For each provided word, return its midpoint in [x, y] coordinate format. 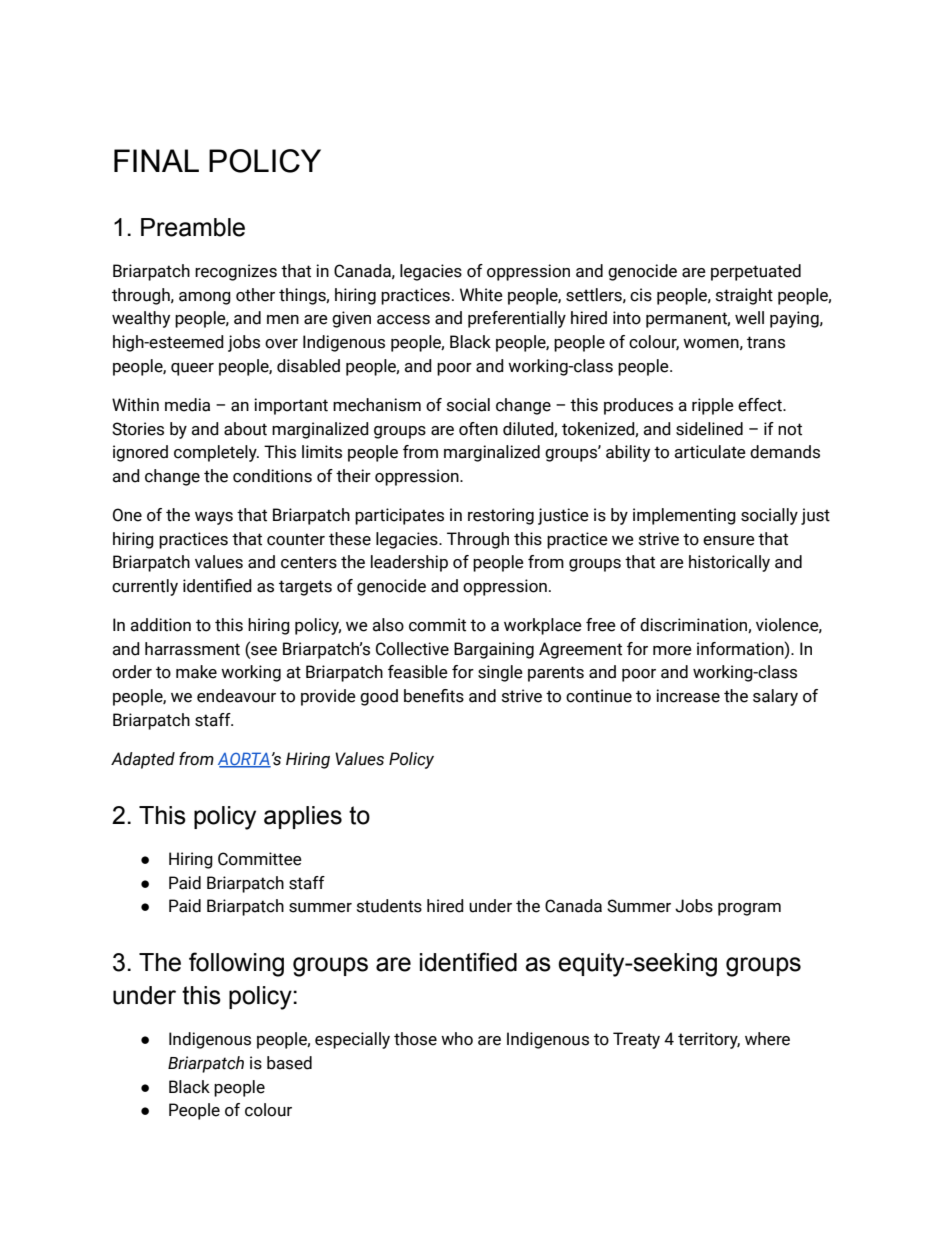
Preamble [193, 227]
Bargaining [494, 650]
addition [160, 625]
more [672, 651]
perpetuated [756, 272]
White [481, 295]
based [289, 1063]
